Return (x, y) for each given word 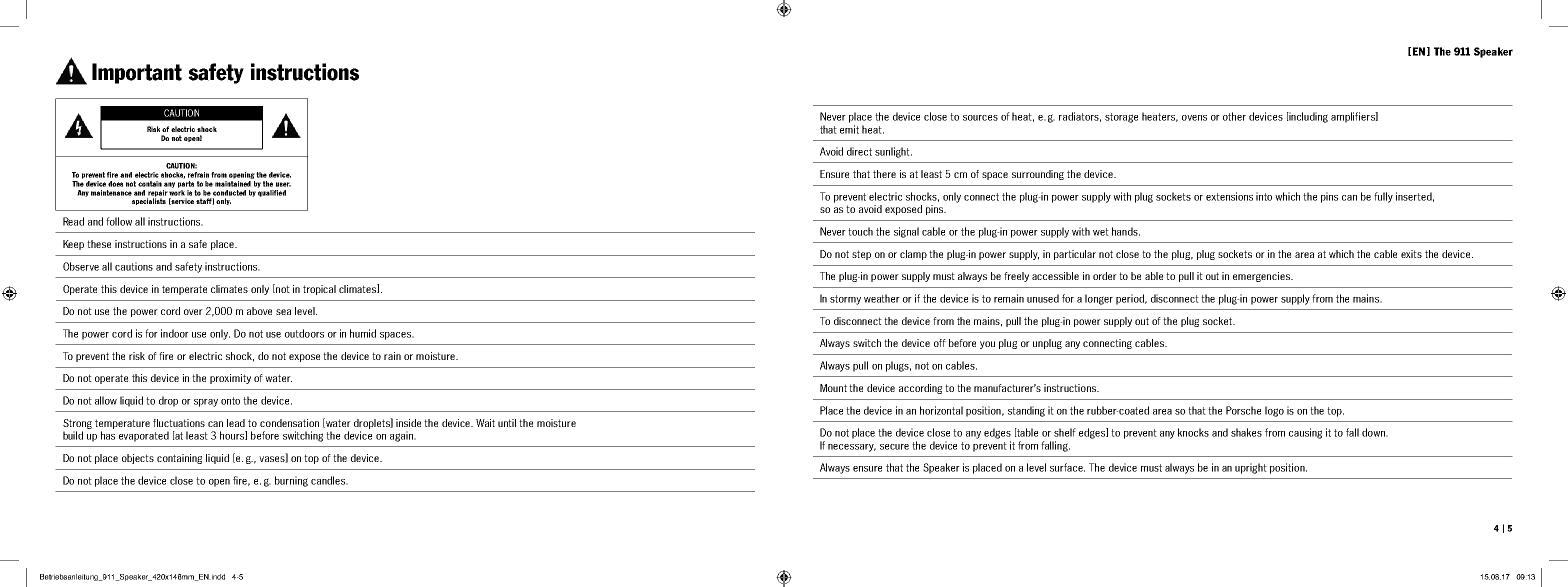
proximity (230, 379)
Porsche (1243, 410)
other (1234, 116)
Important (137, 73)
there (884, 174)
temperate (184, 290)
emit (849, 129)
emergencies (1262, 277)
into (1264, 196)
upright (1251, 468)
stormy (845, 300)
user (283, 184)
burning (291, 481)
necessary (852, 448)
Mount (833, 388)
